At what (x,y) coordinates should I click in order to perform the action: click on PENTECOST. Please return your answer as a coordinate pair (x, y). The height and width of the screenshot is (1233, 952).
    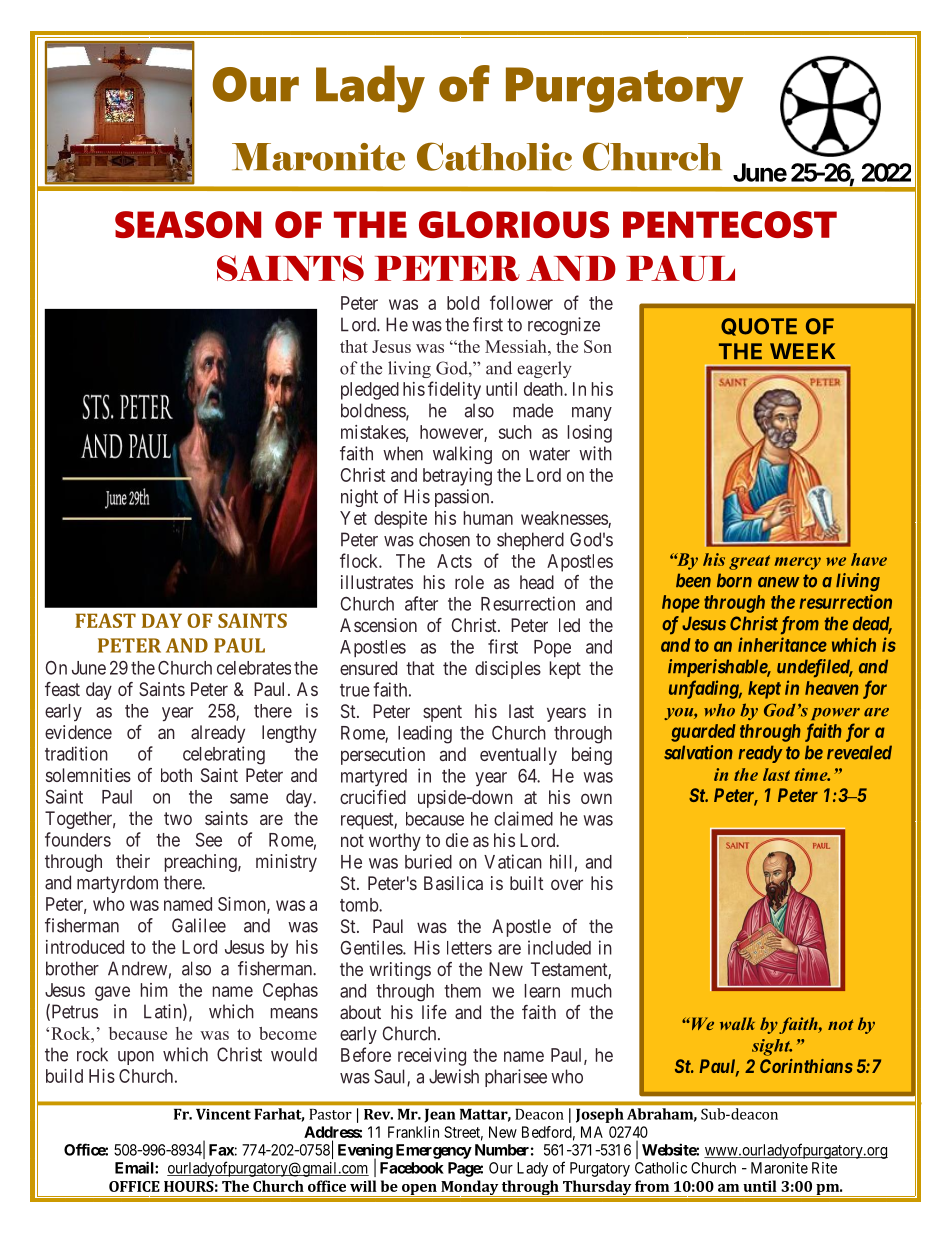
    Looking at the image, I should click on (730, 224).
